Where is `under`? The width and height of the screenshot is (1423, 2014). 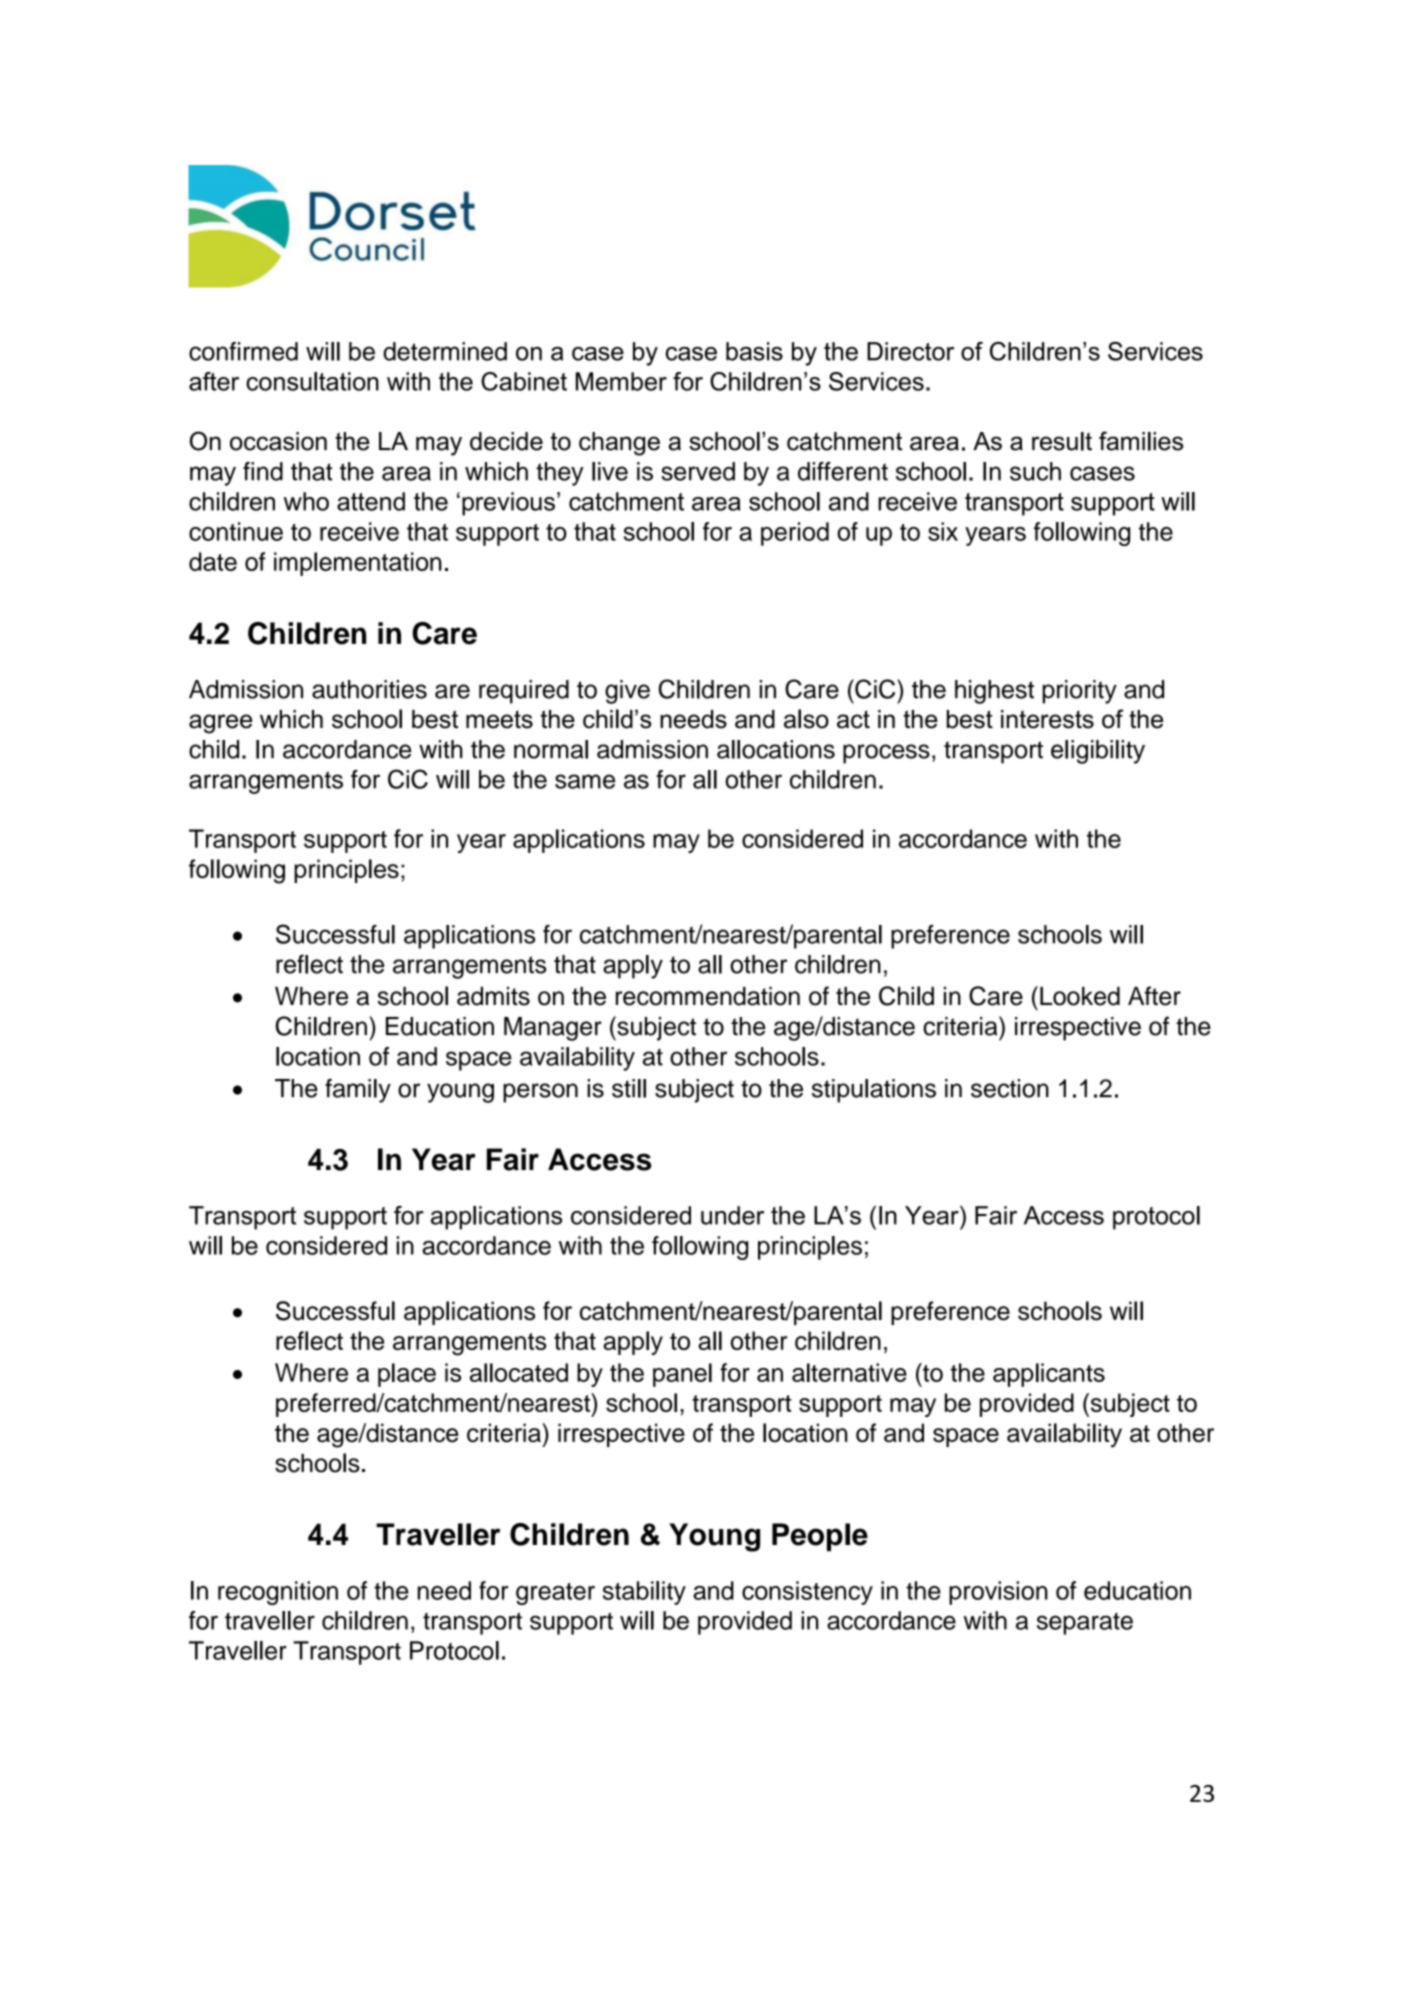 under is located at coordinates (732, 1215).
